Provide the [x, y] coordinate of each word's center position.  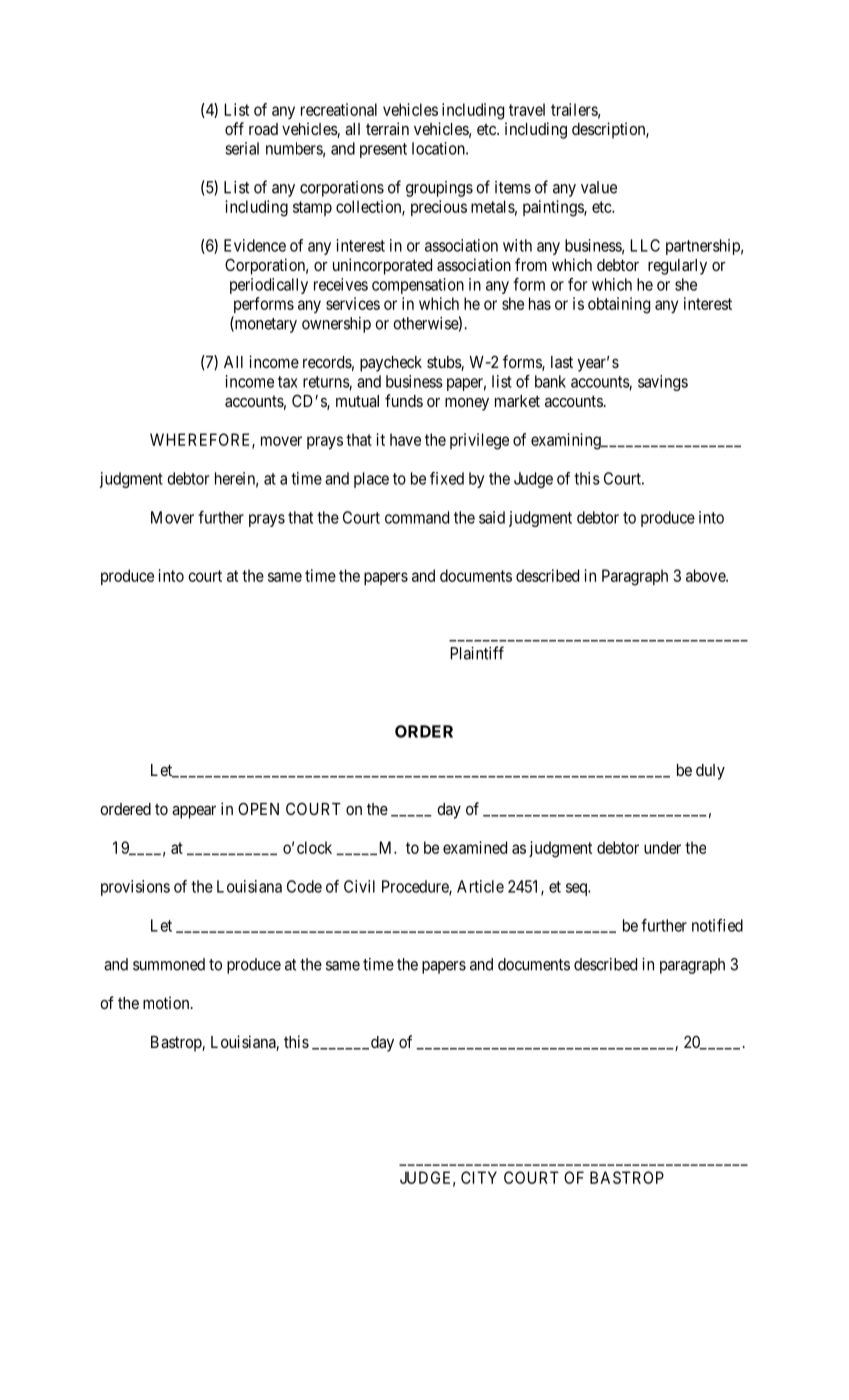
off [234, 128]
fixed [447, 478]
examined [475, 847]
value [599, 187]
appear [194, 812]
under [662, 847]
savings [663, 383]
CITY [479, 1177]
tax [288, 382]
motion [167, 1002]
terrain [387, 128]
